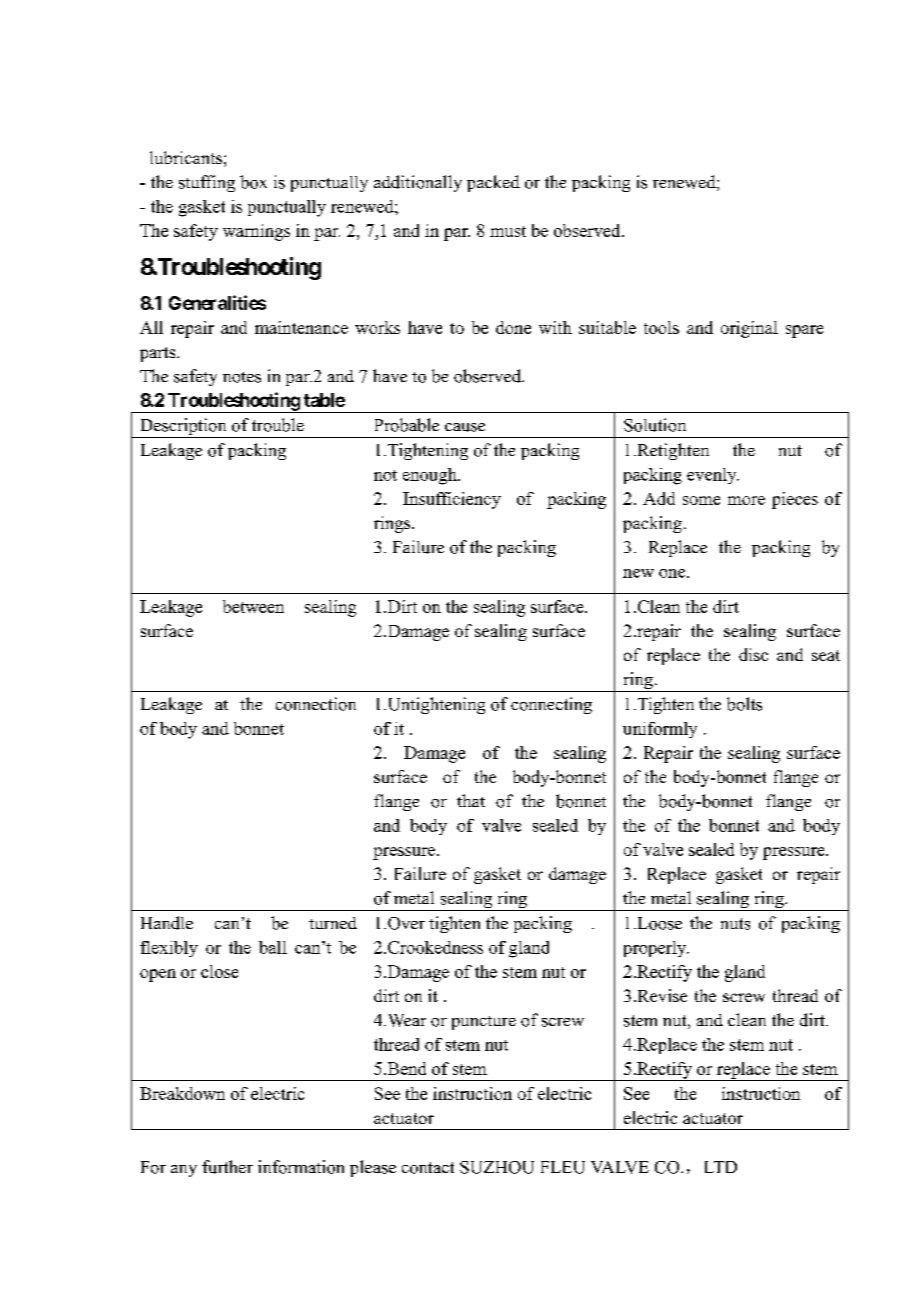 The width and height of the document is (924, 1308). What do you see at coordinates (471, 800) in the document?
I see `that` at bounding box center [471, 800].
